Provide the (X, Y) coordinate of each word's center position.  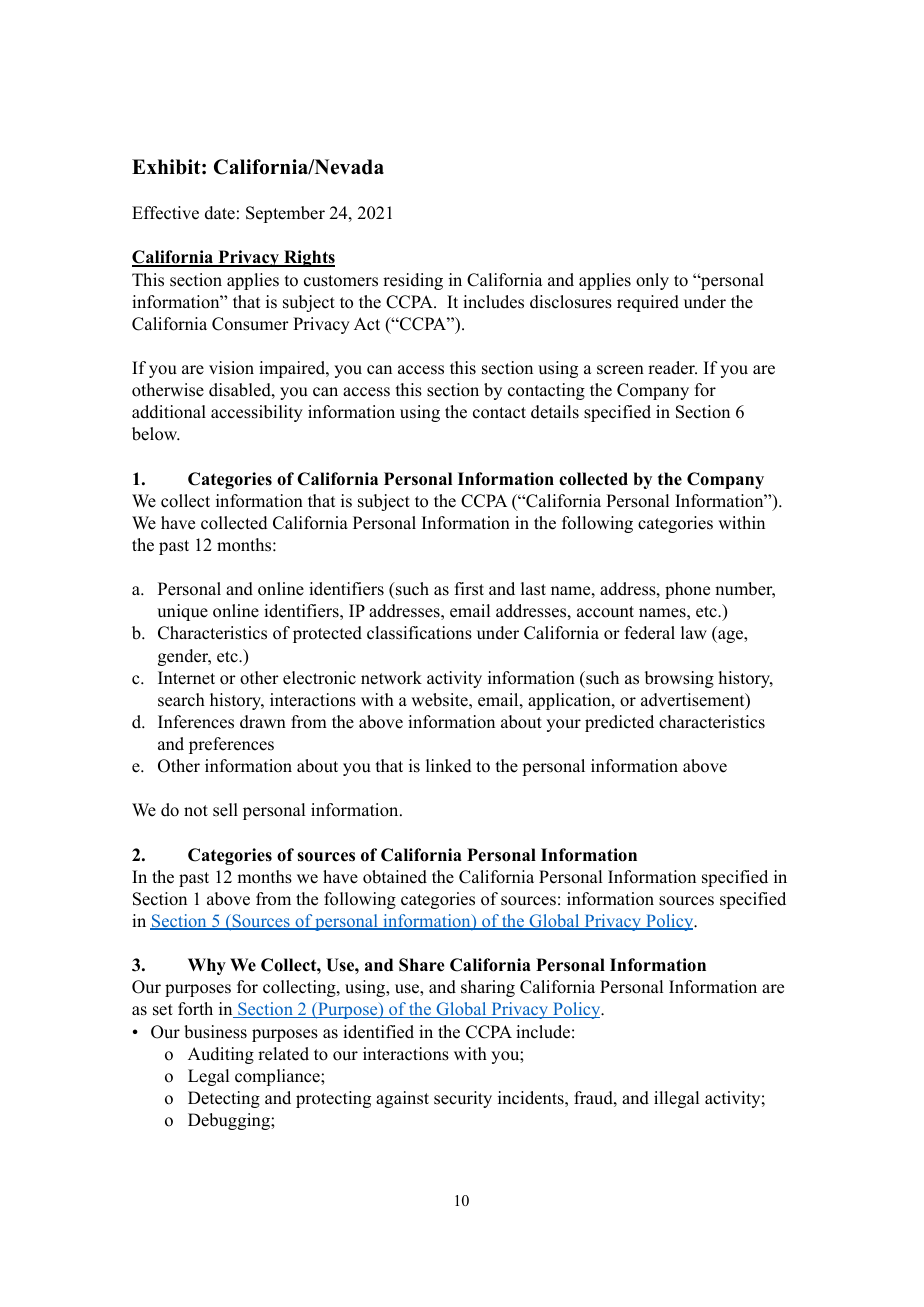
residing (413, 281)
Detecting (224, 1099)
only (652, 281)
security (463, 1099)
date (220, 213)
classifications (419, 633)
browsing (679, 679)
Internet (186, 678)
